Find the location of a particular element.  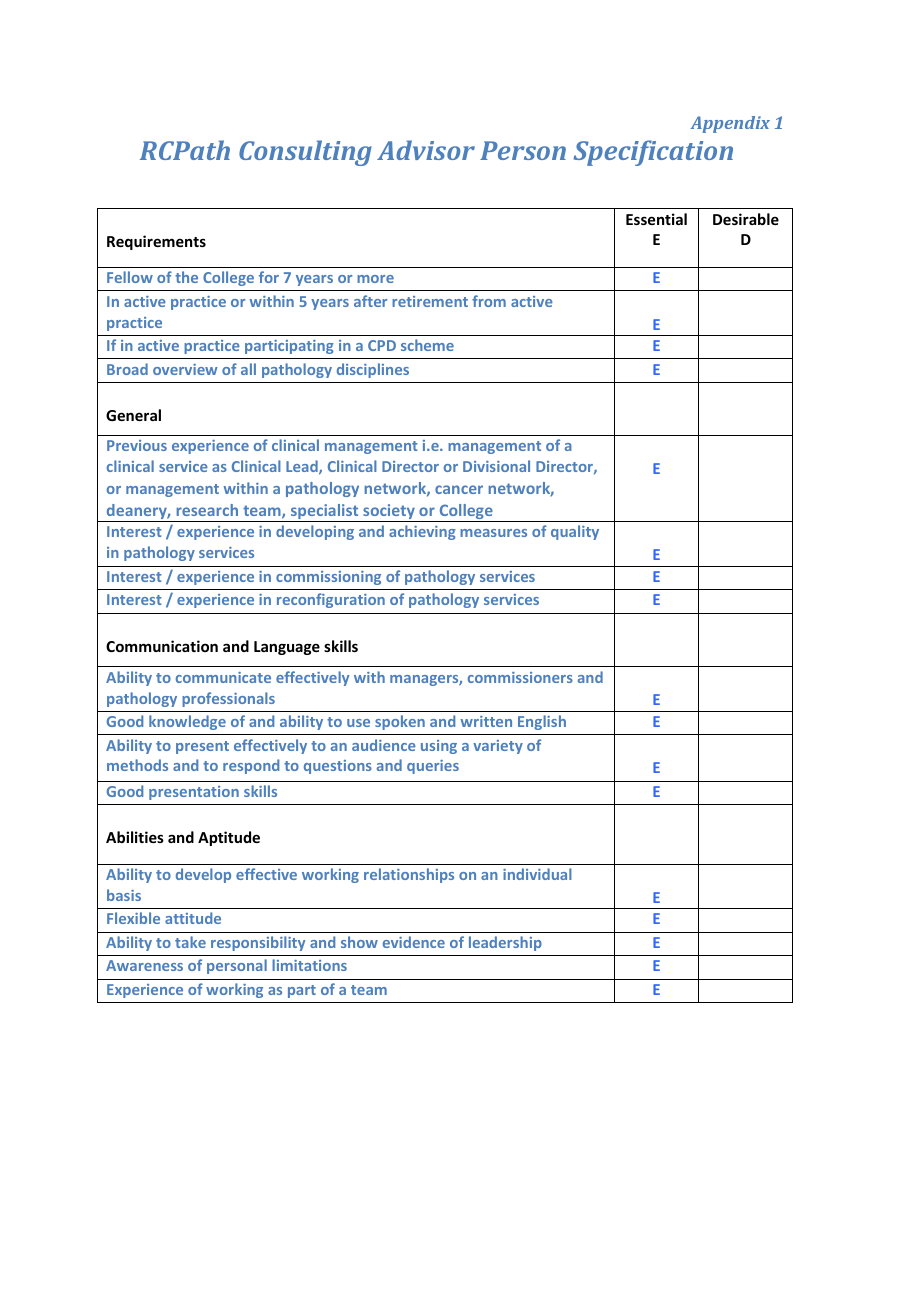

research is located at coordinates (207, 510).
